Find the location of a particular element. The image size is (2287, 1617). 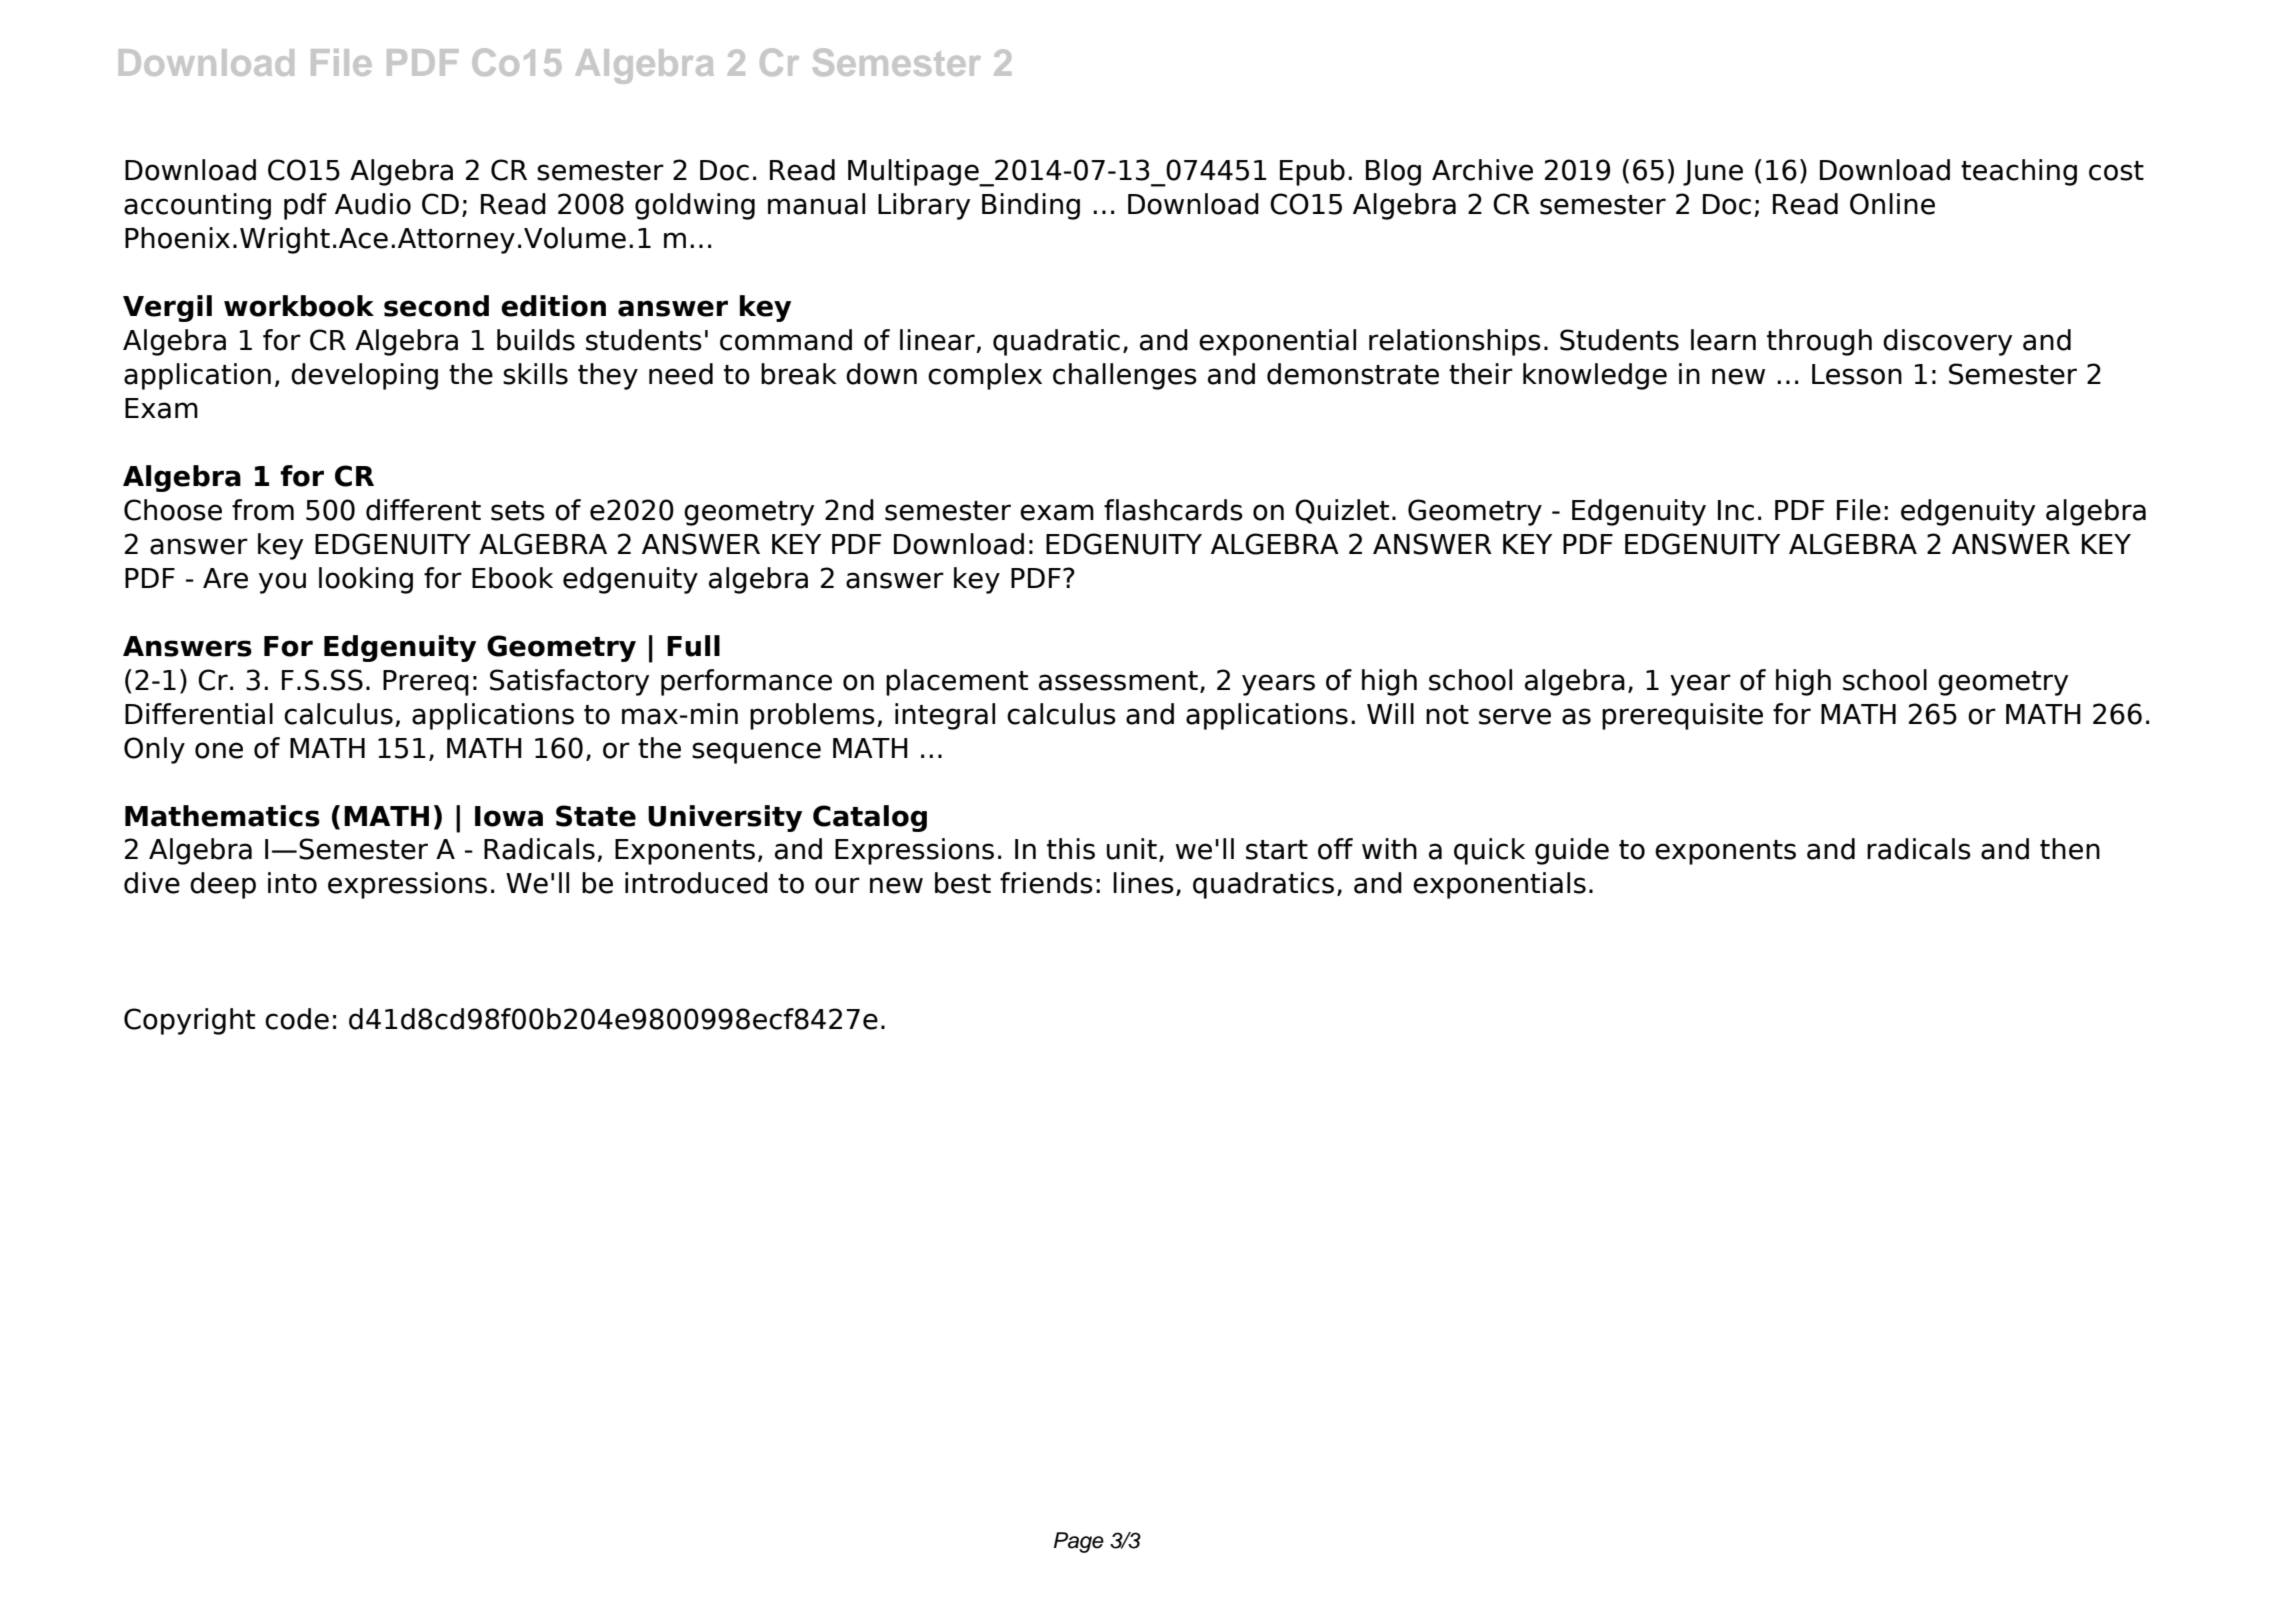

then is located at coordinates (2070, 849).
